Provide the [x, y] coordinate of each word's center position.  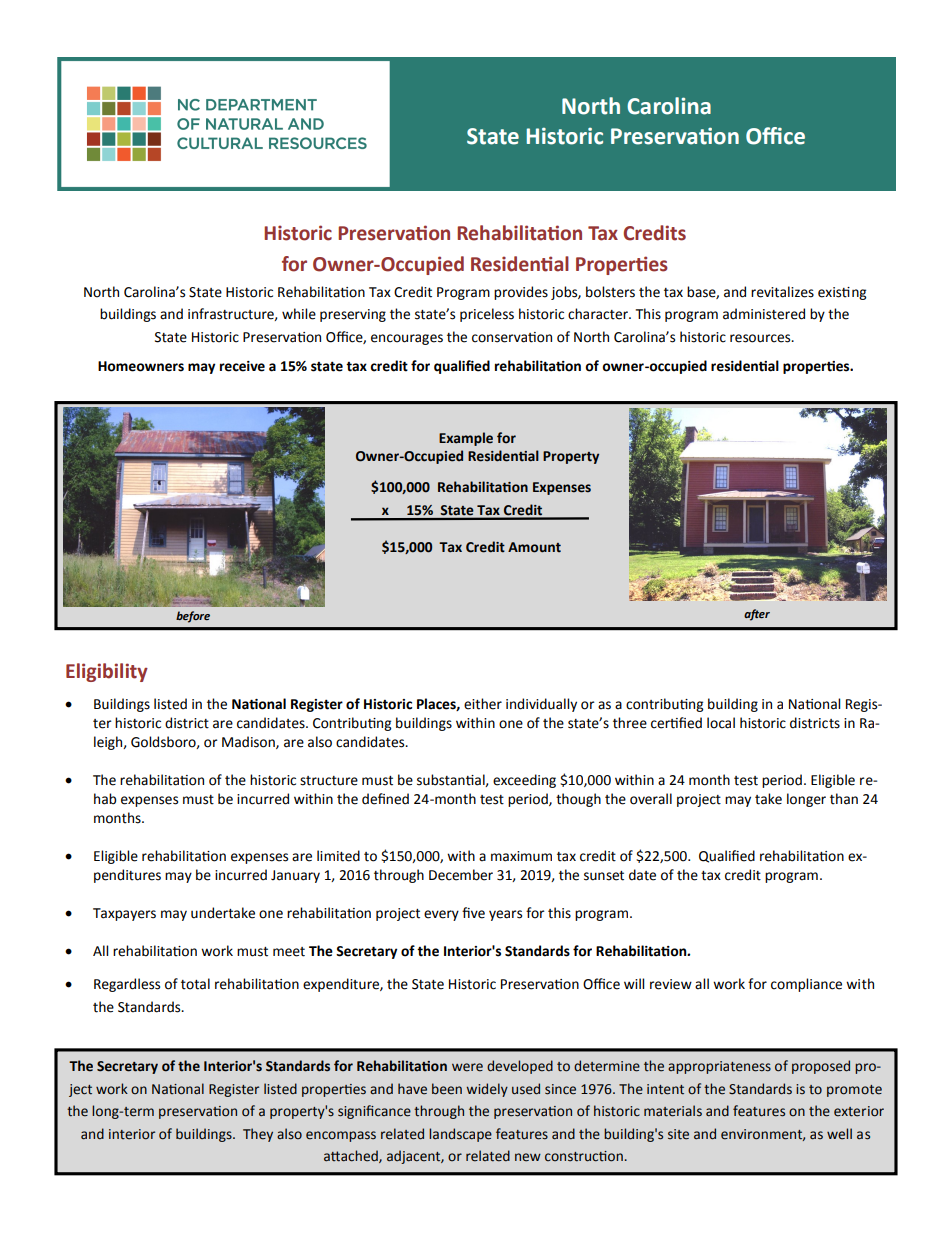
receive [242, 366]
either [483, 704]
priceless [487, 315]
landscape [460, 1135]
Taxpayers [124, 914]
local [721, 723]
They [258, 1135]
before [193, 617]
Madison [249, 742]
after [757, 615]
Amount [534, 547]
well [839, 1134]
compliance [806, 985]
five [473, 913]
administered [764, 314]
